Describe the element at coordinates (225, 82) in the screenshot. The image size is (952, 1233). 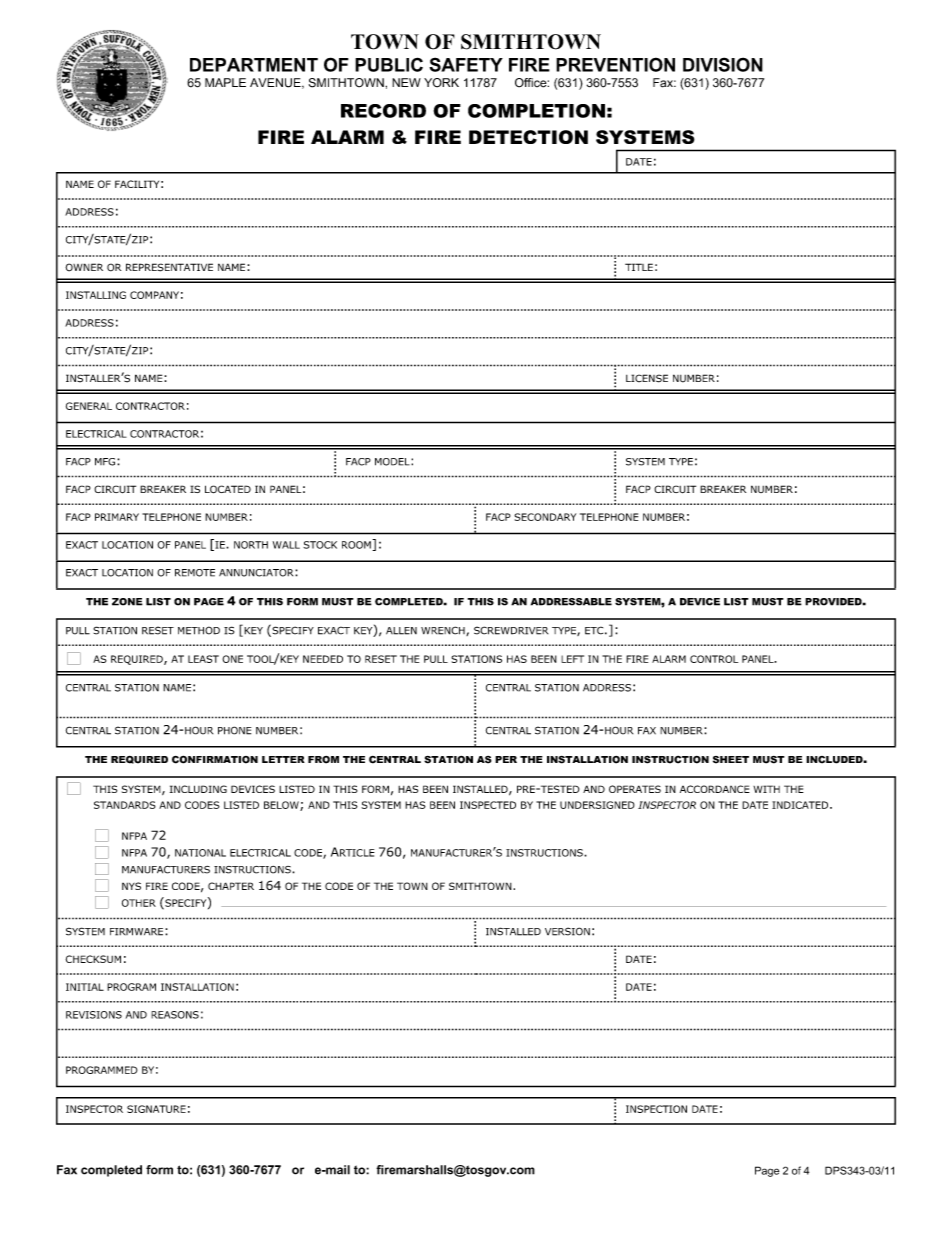
I see `MAPLE` at that location.
